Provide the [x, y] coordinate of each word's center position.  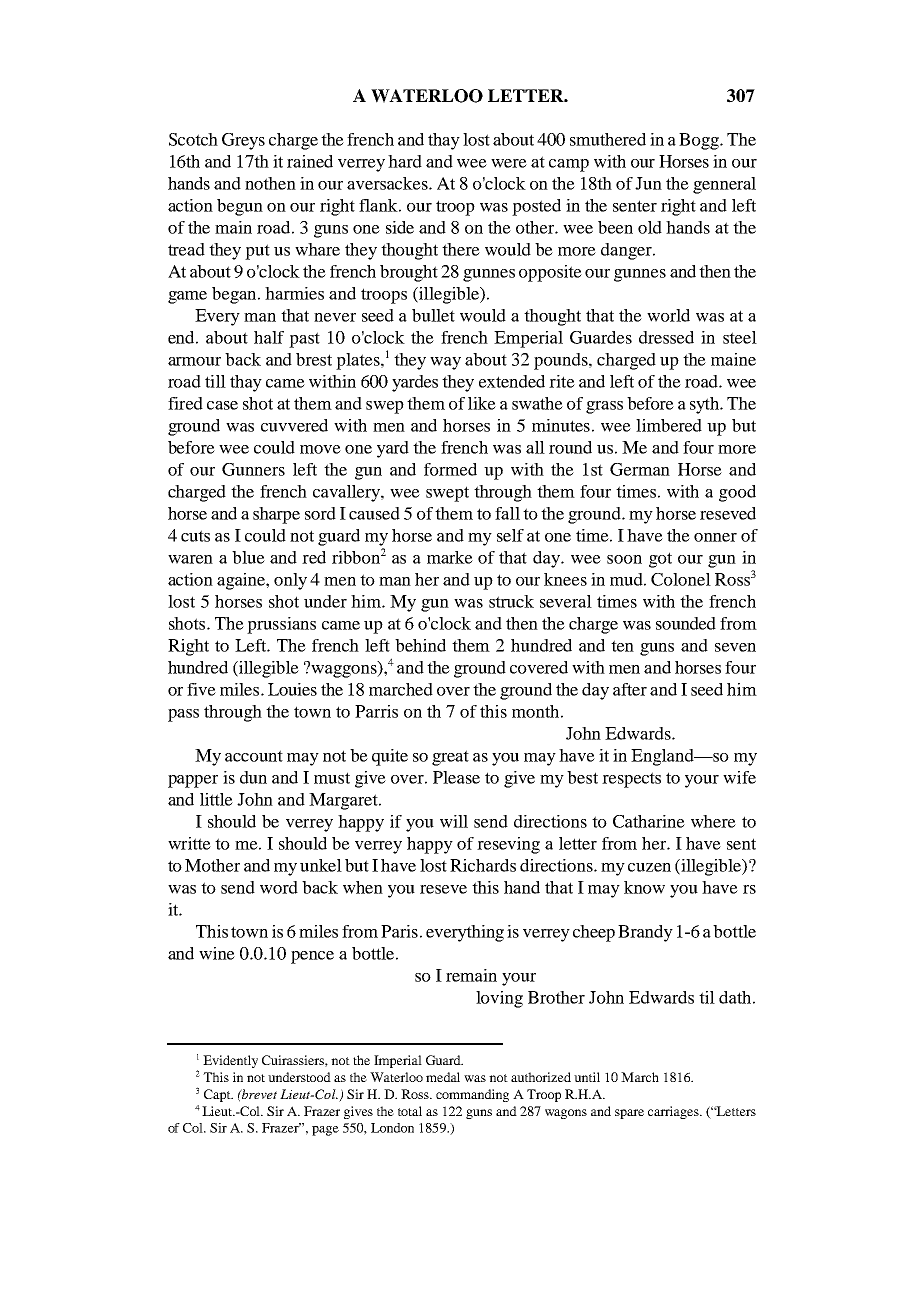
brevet [258, 1094]
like [482, 403]
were [509, 163]
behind [420, 645]
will [454, 821]
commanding [472, 1095]
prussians [281, 625]
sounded [686, 623]
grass [604, 407]
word [279, 887]
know [644, 887]
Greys [243, 141]
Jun [648, 183]
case [222, 405]
